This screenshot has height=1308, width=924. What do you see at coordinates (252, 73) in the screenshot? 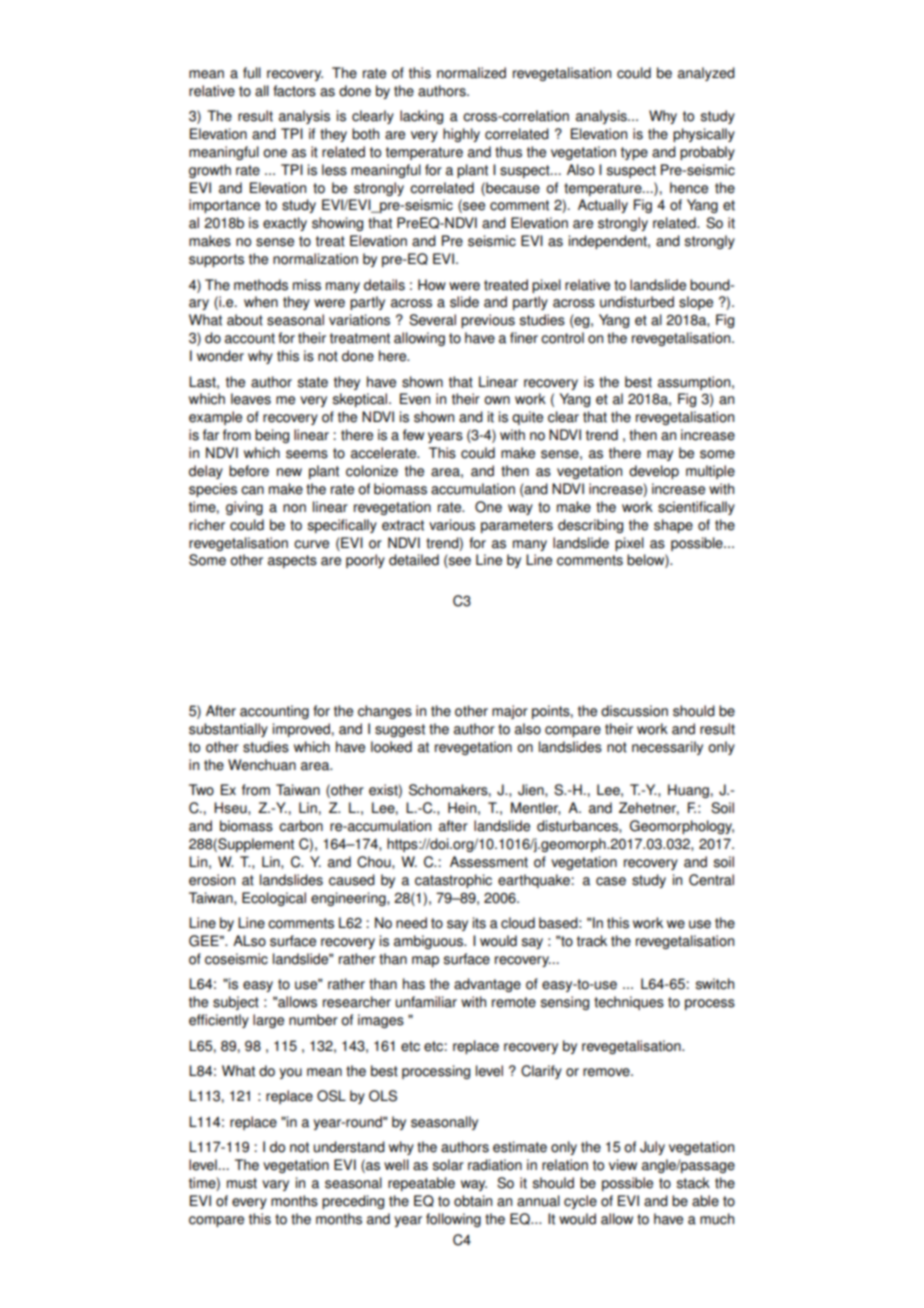
I see `full` at bounding box center [252, 73].
